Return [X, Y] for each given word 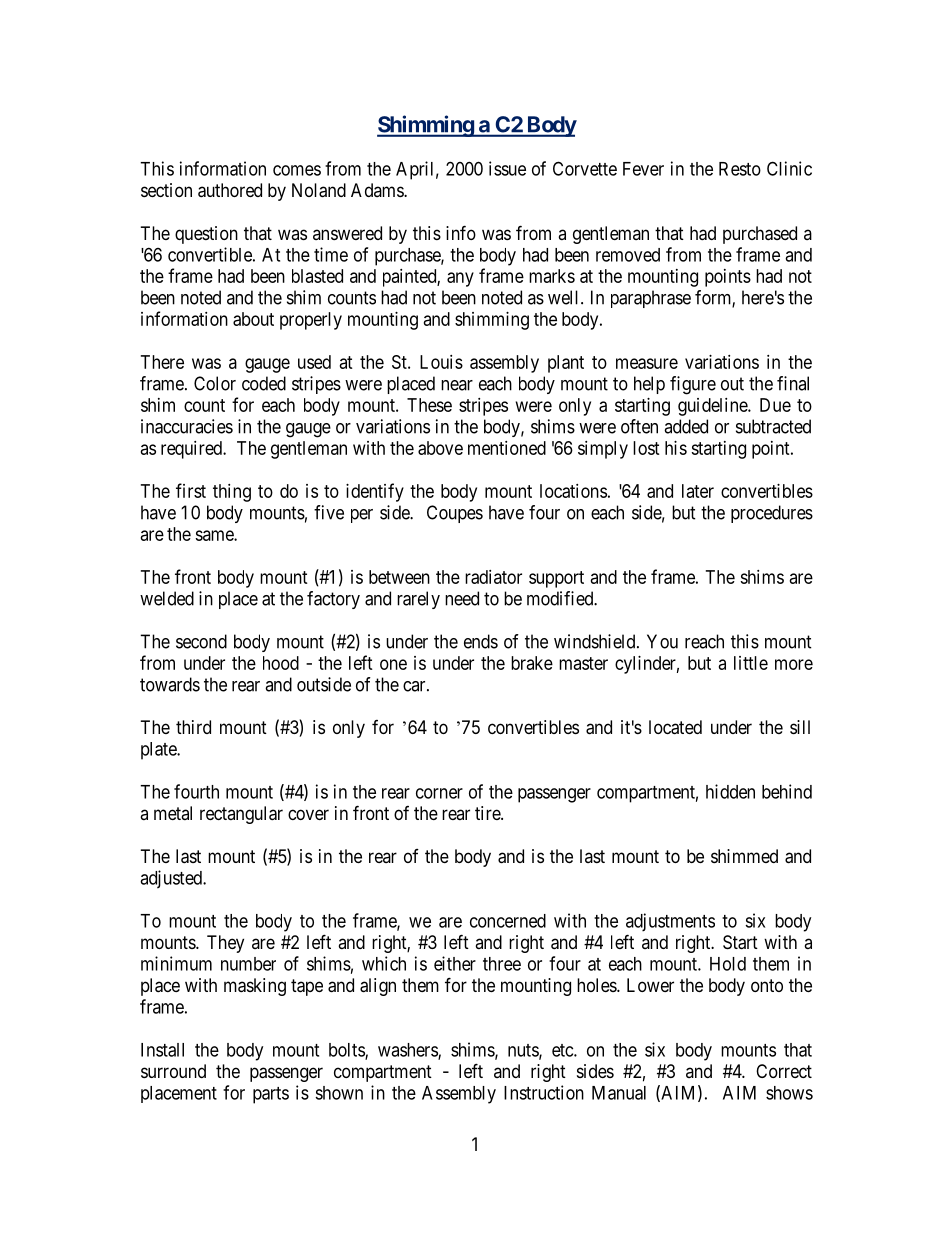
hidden [730, 791]
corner [439, 793]
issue [507, 168]
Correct [784, 1071]
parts [271, 1095]
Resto [740, 169]
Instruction [544, 1092]
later [698, 491]
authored [230, 190]
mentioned [507, 448]
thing [232, 493]
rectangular [241, 815]
